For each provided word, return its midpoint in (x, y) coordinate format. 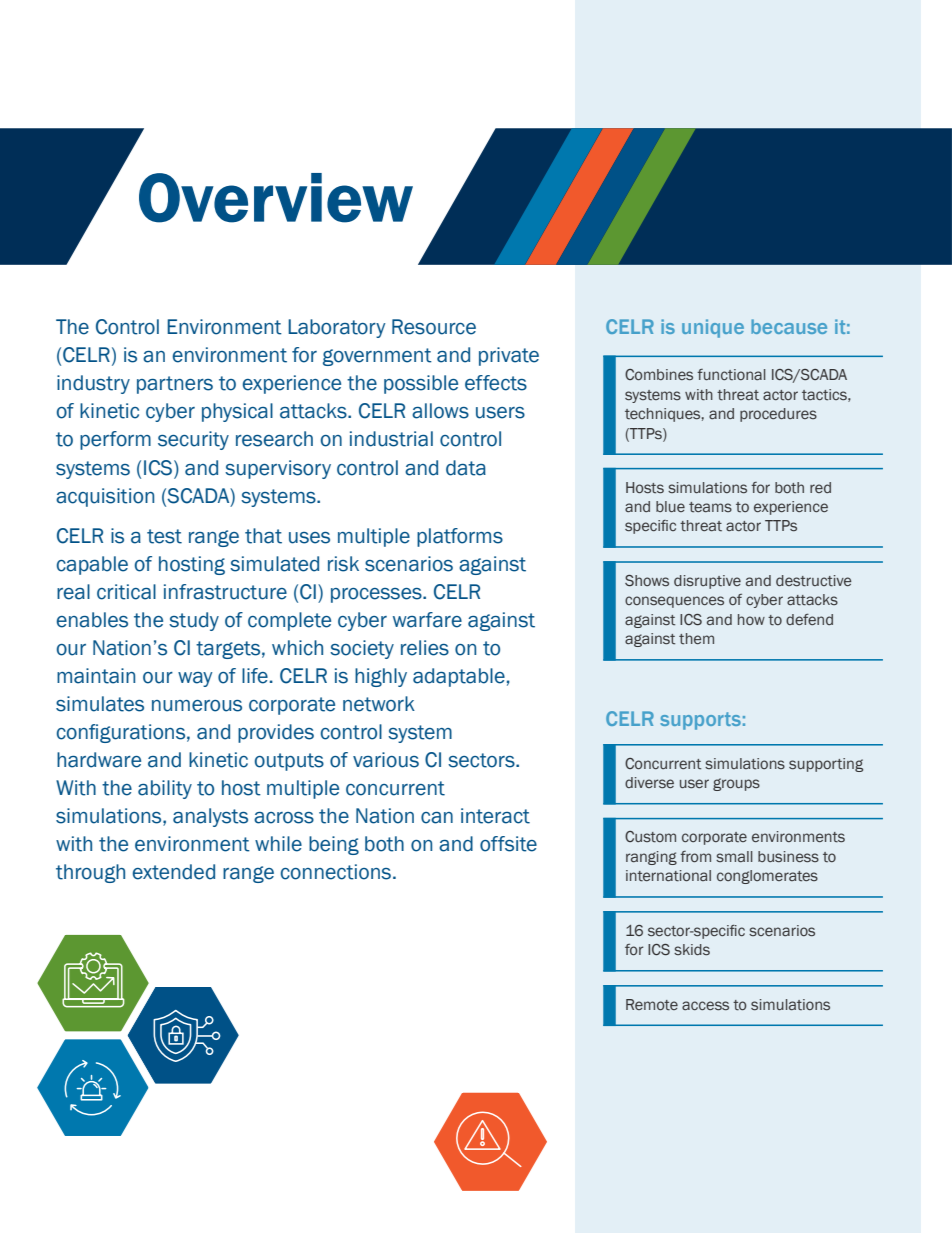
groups (736, 784)
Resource (434, 327)
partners (175, 385)
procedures (778, 415)
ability (165, 789)
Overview (276, 198)
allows (440, 411)
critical (126, 592)
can (437, 818)
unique (713, 328)
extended (174, 872)
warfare (427, 620)
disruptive (707, 582)
